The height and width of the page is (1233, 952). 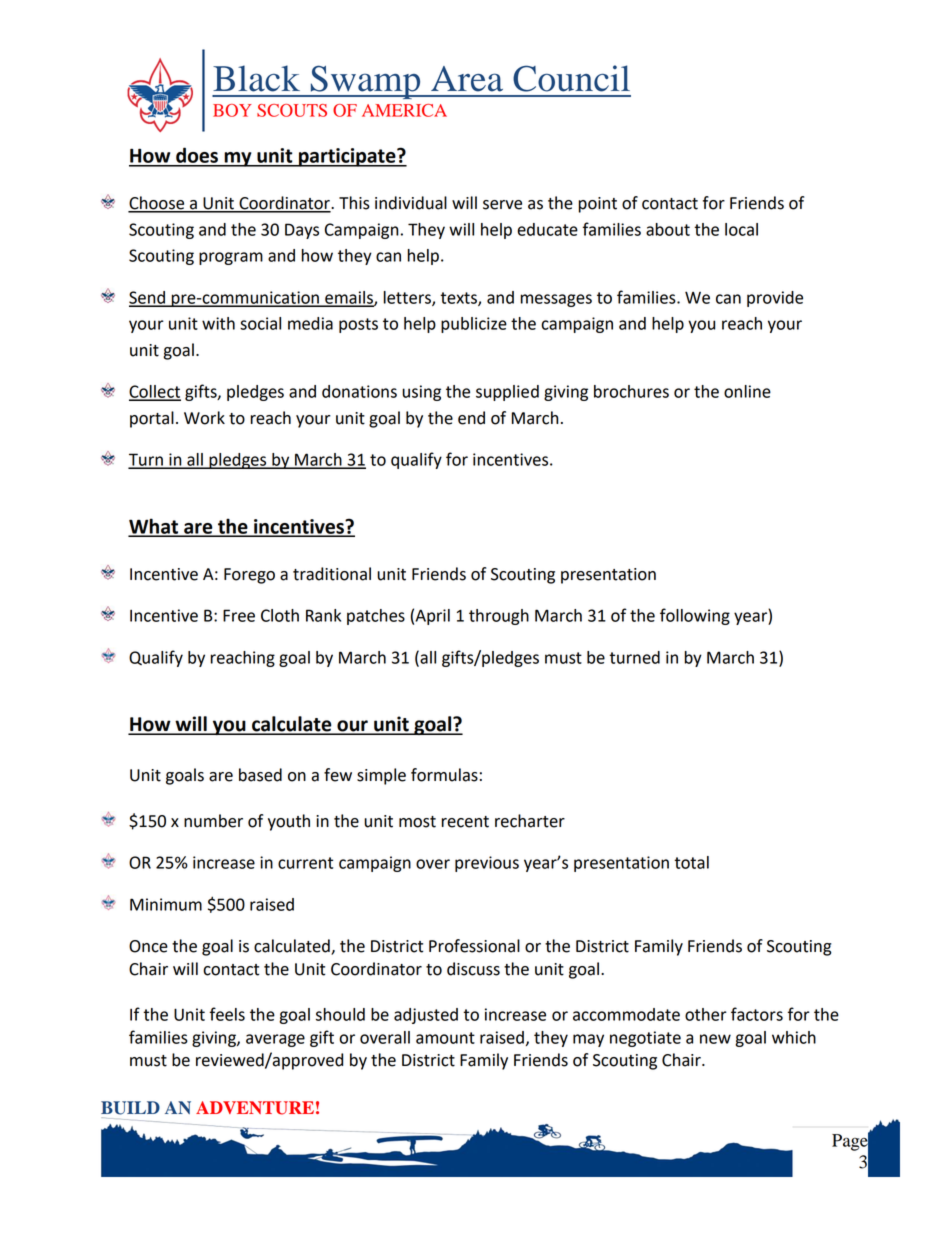 I want to click on new, so click(x=715, y=1039).
